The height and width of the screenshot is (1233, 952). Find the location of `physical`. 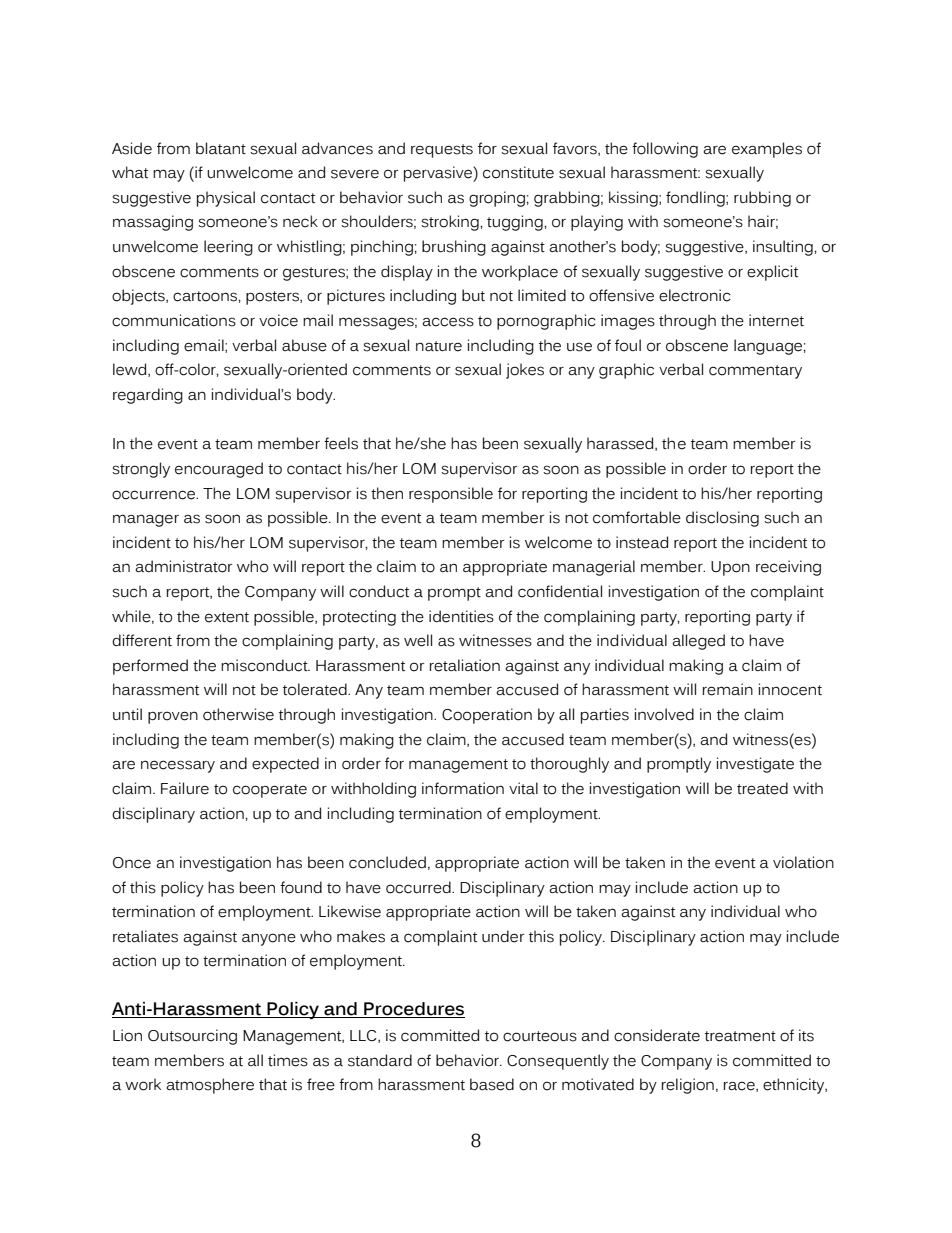

physical is located at coordinates (226, 199).
